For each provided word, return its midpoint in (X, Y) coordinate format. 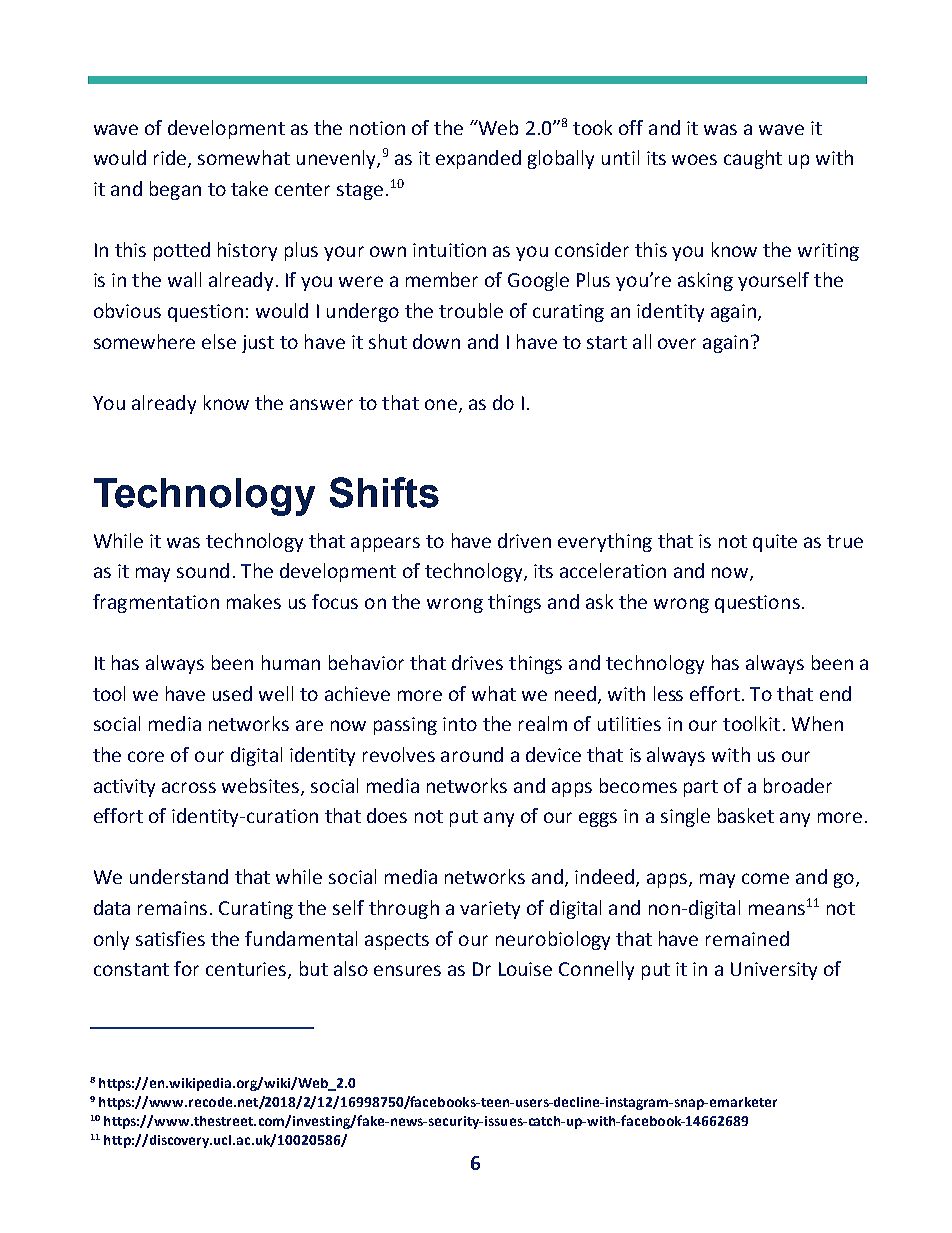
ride (171, 159)
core (146, 756)
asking (705, 281)
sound (203, 570)
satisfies (170, 938)
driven (524, 540)
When (817, 723)
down (436, 341)
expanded (478, 159)
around (472, 754)
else (219, 341)
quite (775, 543)
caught (753, 159)
